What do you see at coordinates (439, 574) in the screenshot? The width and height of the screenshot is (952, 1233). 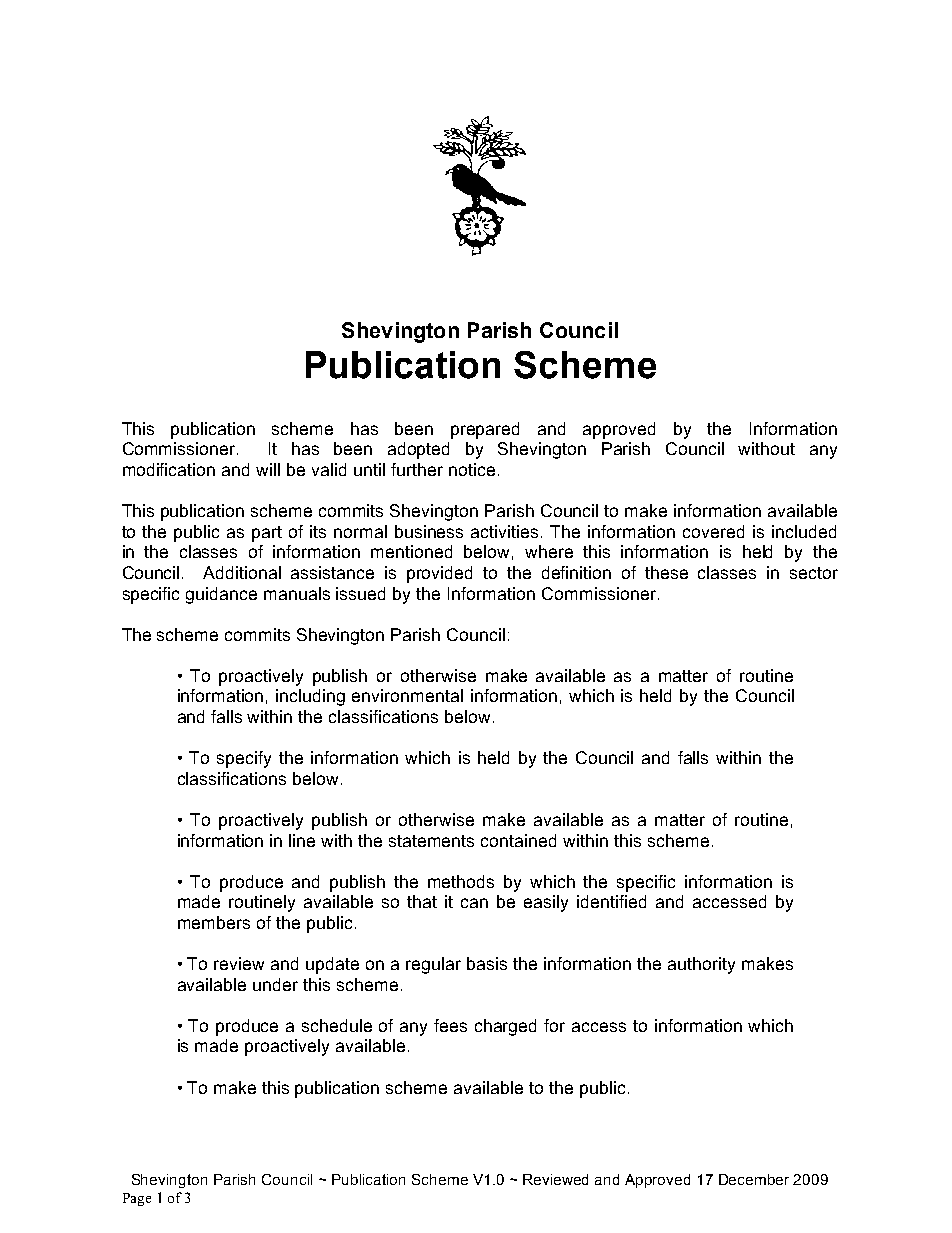 I see `provided` at bounding box center [439, 574].
